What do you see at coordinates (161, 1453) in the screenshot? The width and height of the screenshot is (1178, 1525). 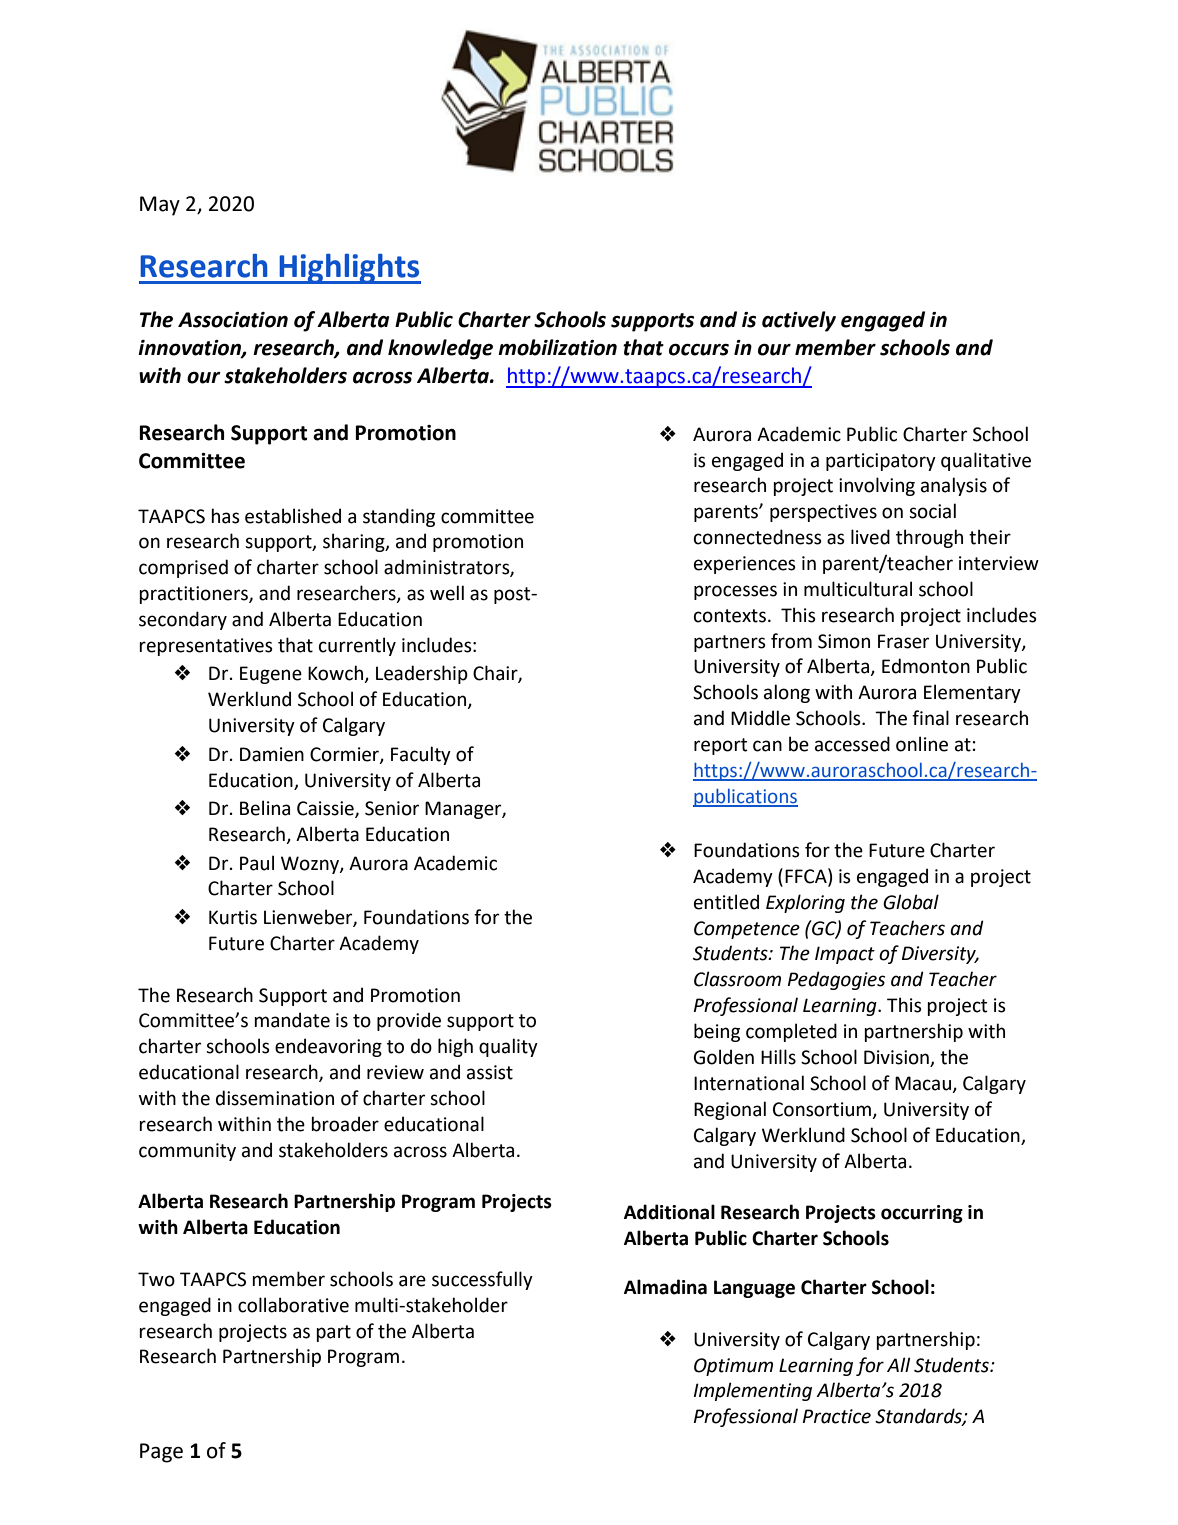 I see `Page` at bounding box center [161, 1453].
